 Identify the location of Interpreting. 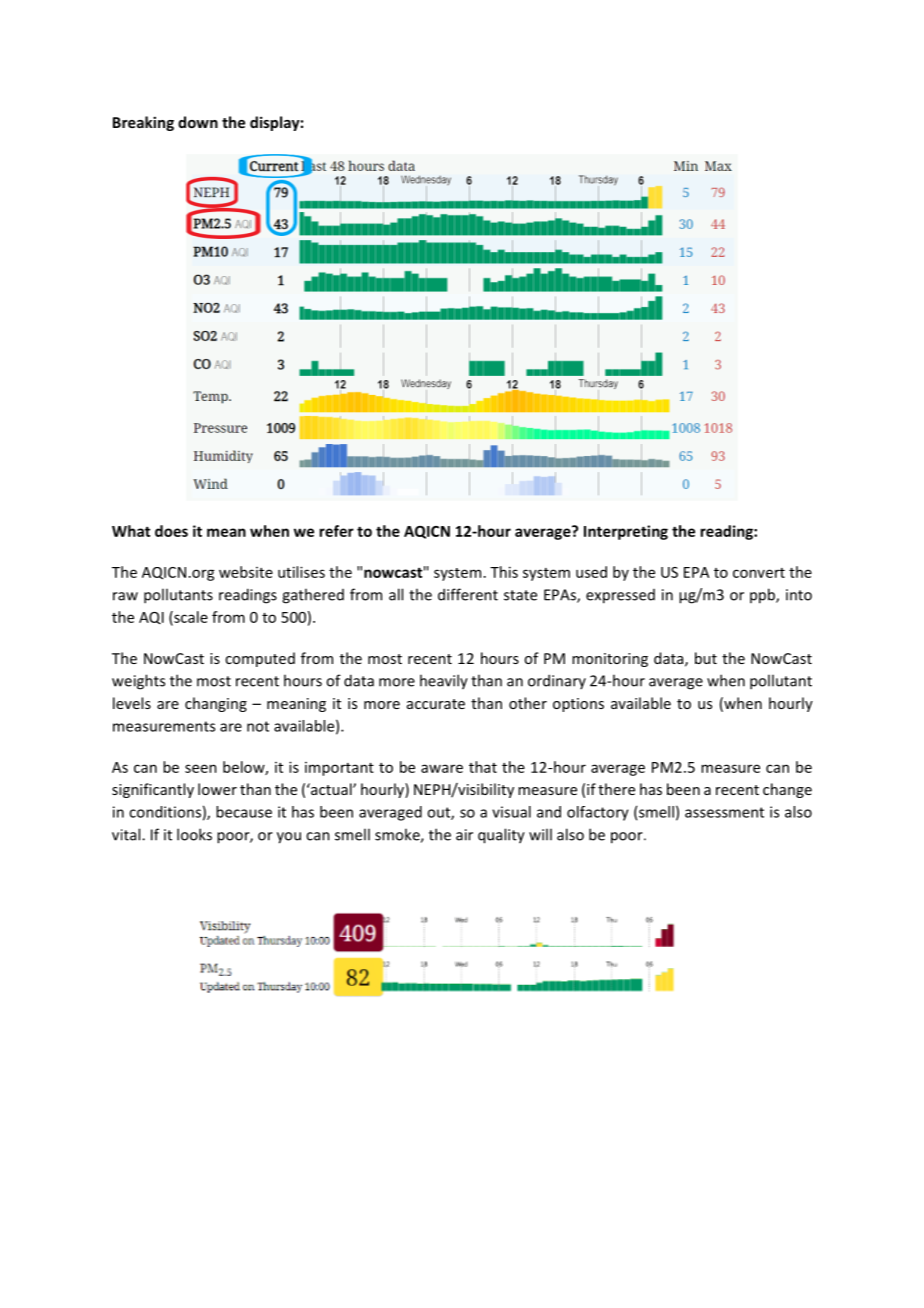
(626, 532).
